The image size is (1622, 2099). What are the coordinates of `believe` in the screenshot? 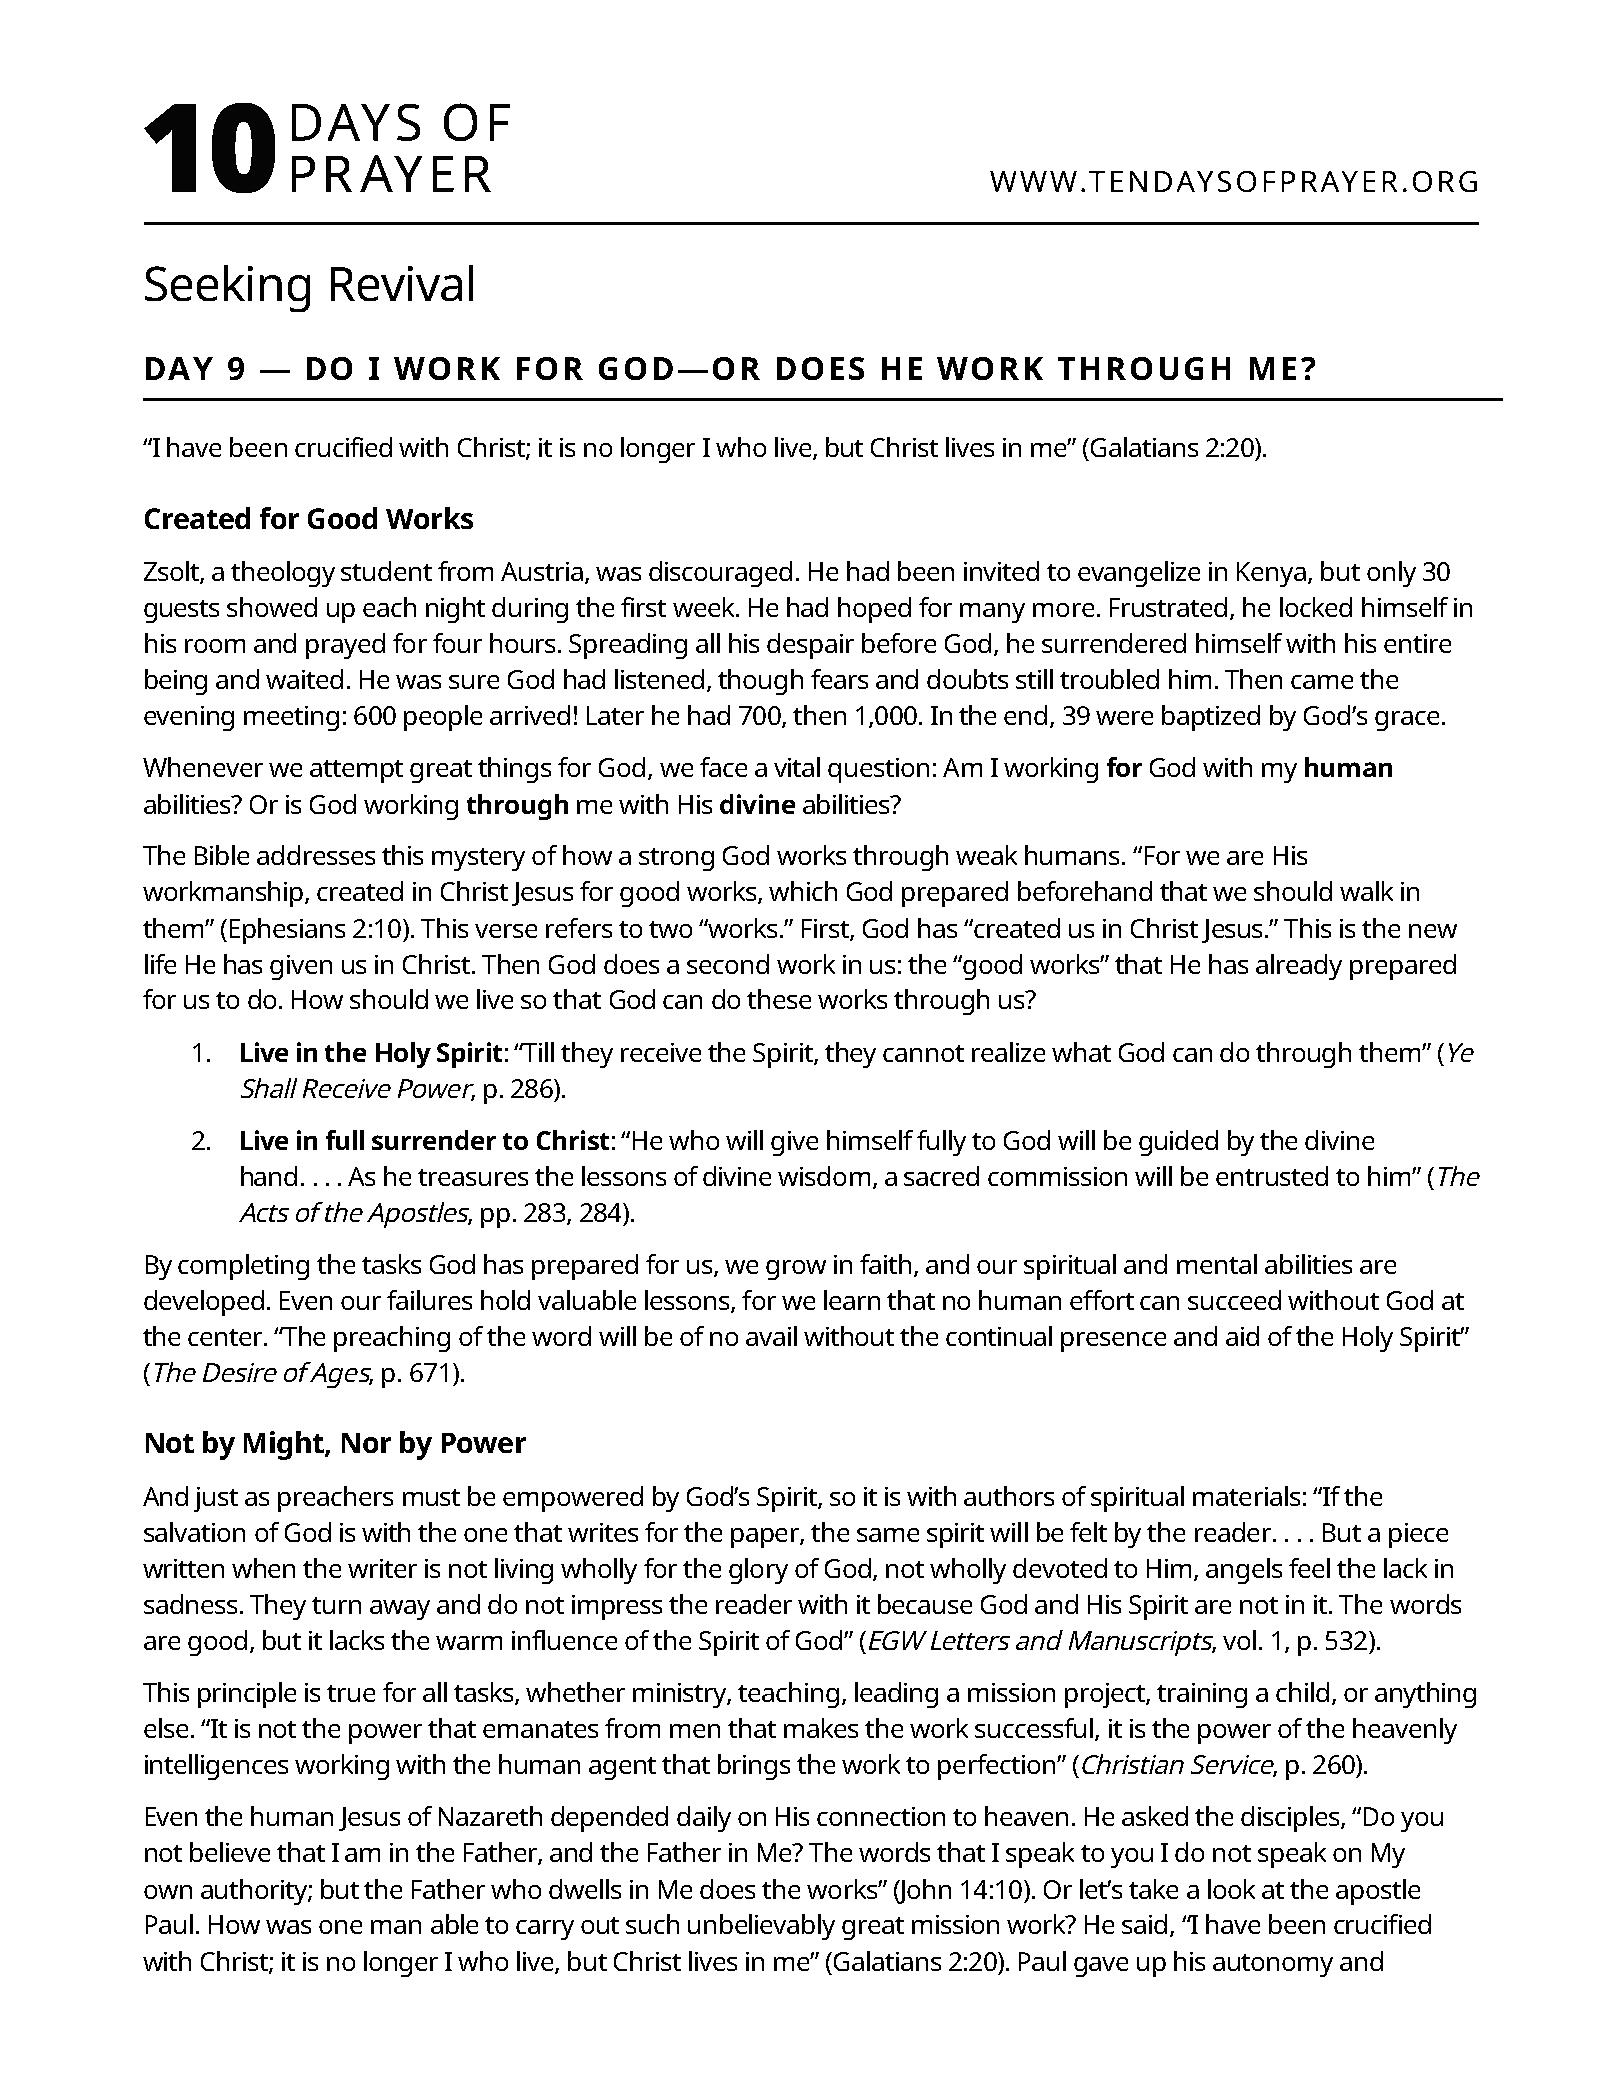 It's located at (230, 1852).
